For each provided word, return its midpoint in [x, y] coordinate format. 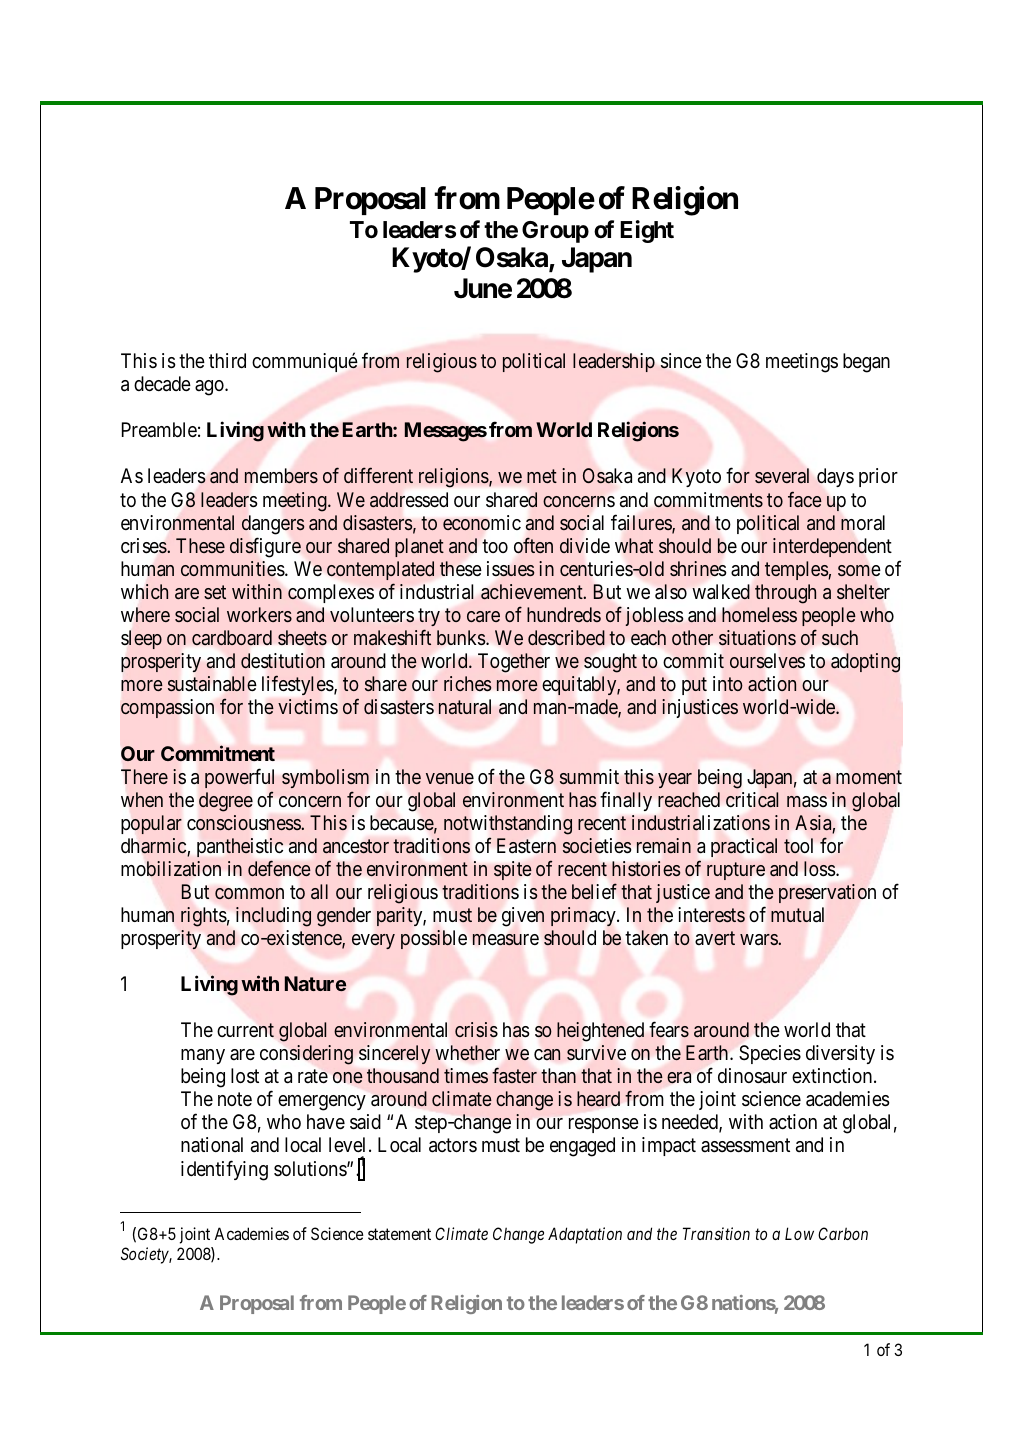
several [782, 475]
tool [798, 845]
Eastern [526, 845]
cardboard [232, 637]
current [245, 1030]
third [227, 360]
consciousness [244, 822]
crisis [476, 1029]
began [866, 363]
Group [555, 232]
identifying [224, 1170]
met [542, 476]
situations [757, 637]
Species [770, 1054]
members [281, 475]
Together [514, 663]
